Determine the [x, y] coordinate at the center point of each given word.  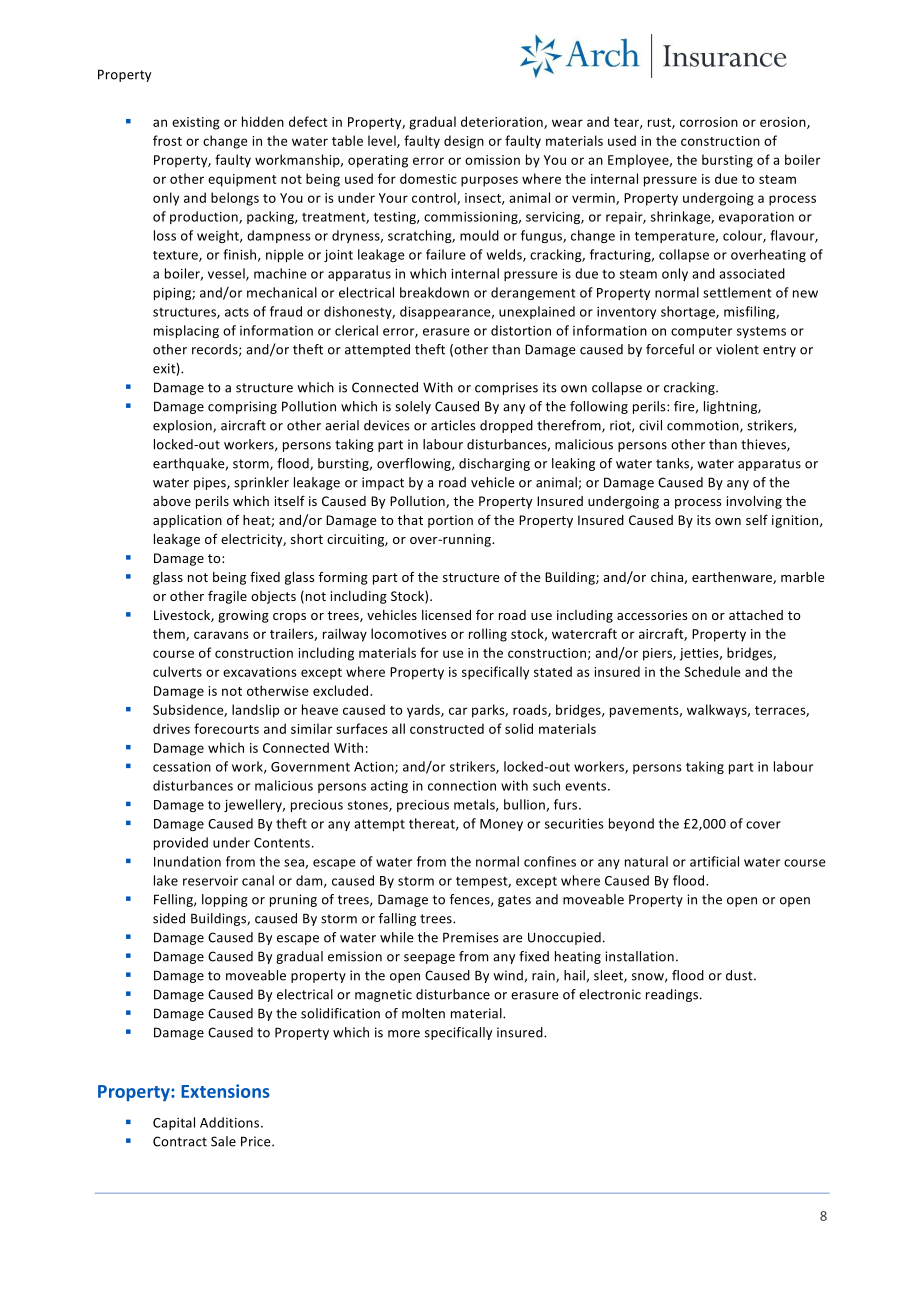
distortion [521, 330]
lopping [225, 900]
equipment [242, 180]
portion [450, 521]
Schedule [712, 671]
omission [492, 160]
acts [237, 312]
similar [312, 728]
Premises [471, 937]
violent [737, 349]
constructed [447, 728]
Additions [231, 1122]
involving [754, 502]
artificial [714, 861]
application [187, 521]
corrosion [709, 122]
